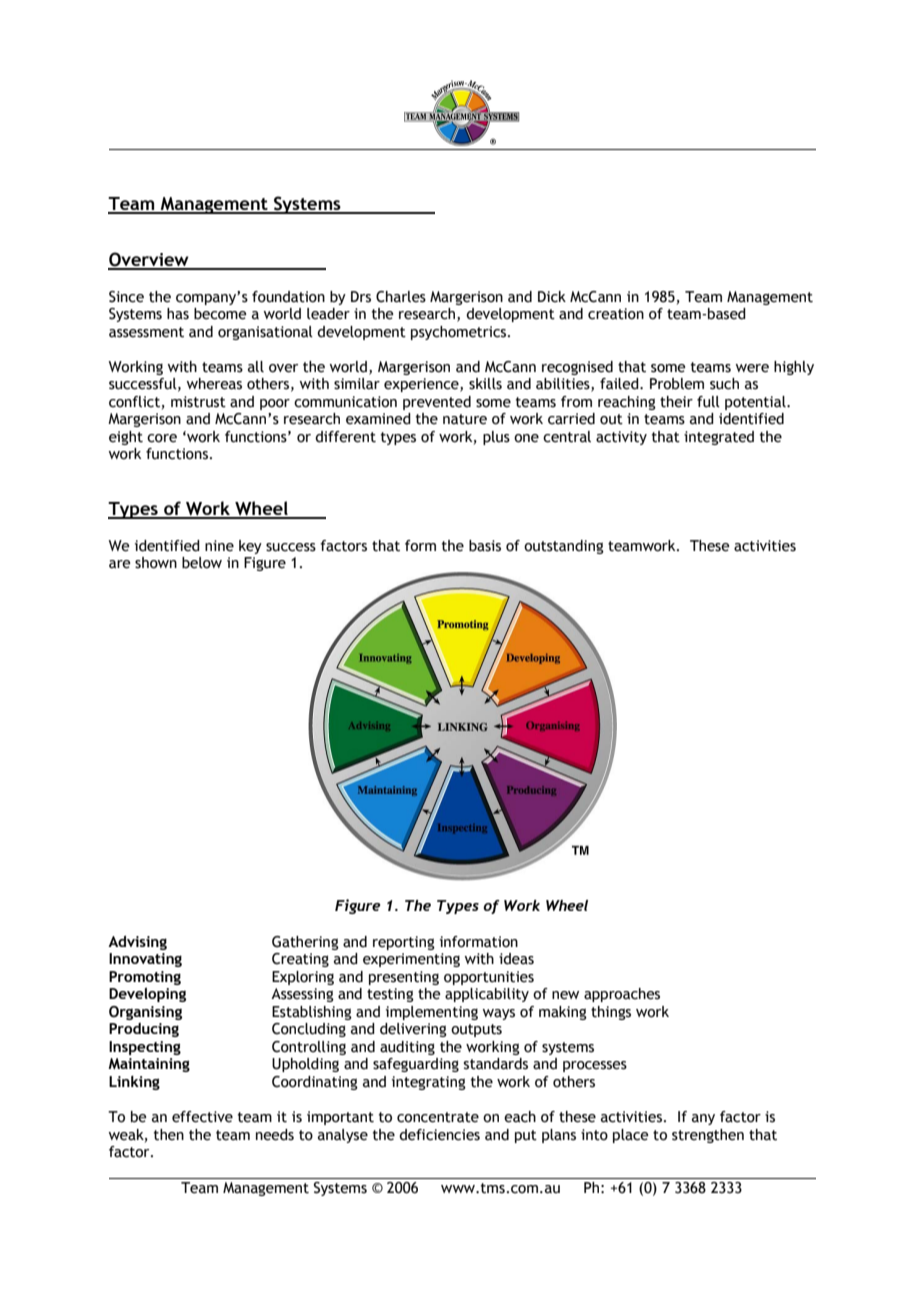  Describe the element at coordinates (485, 546) in the screenshot. I see `basis` at that location.
